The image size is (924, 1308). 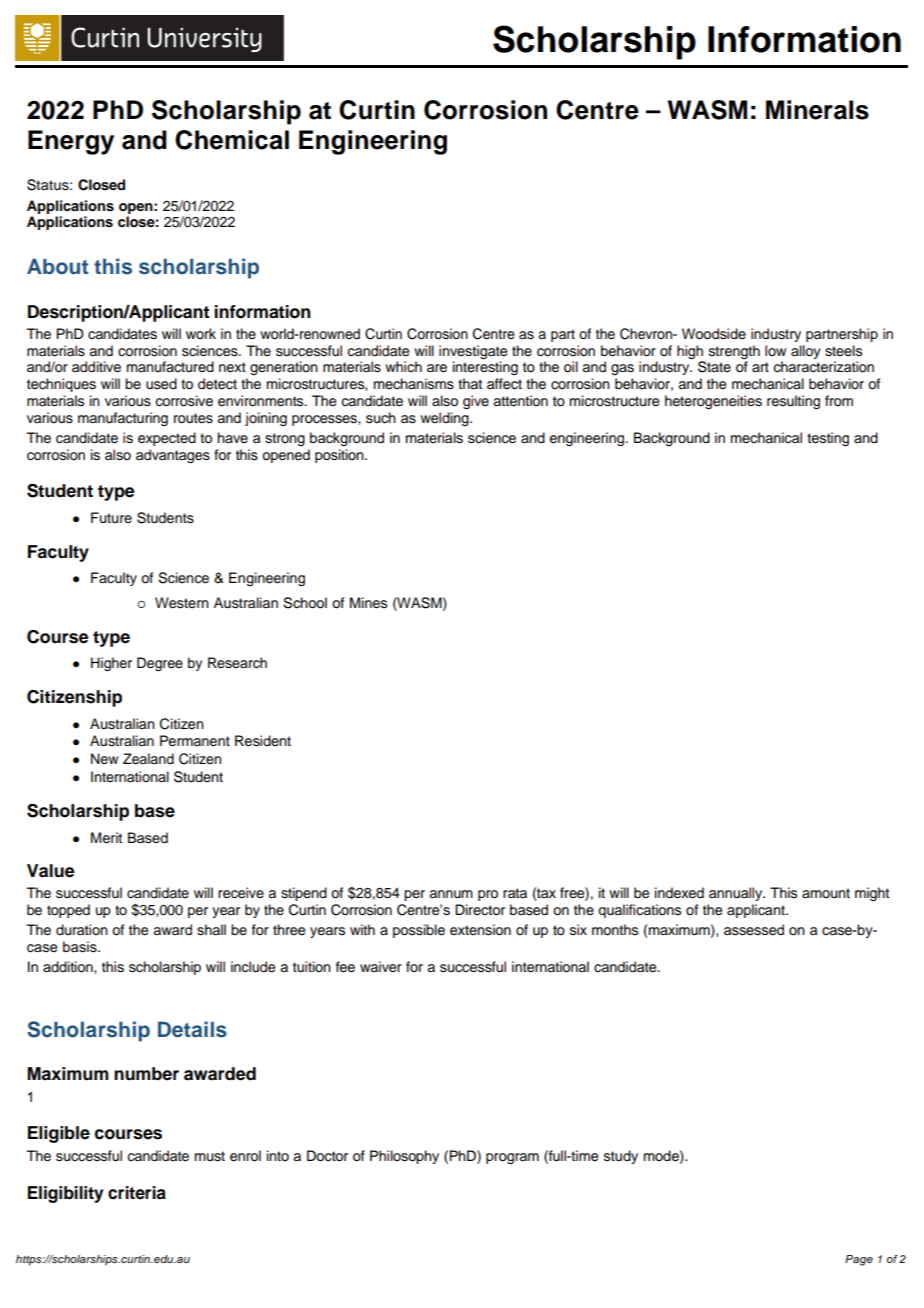 What do you see at coordinates (480, 930) in the document?
I see `extension` at bounding box center [480, 930].
